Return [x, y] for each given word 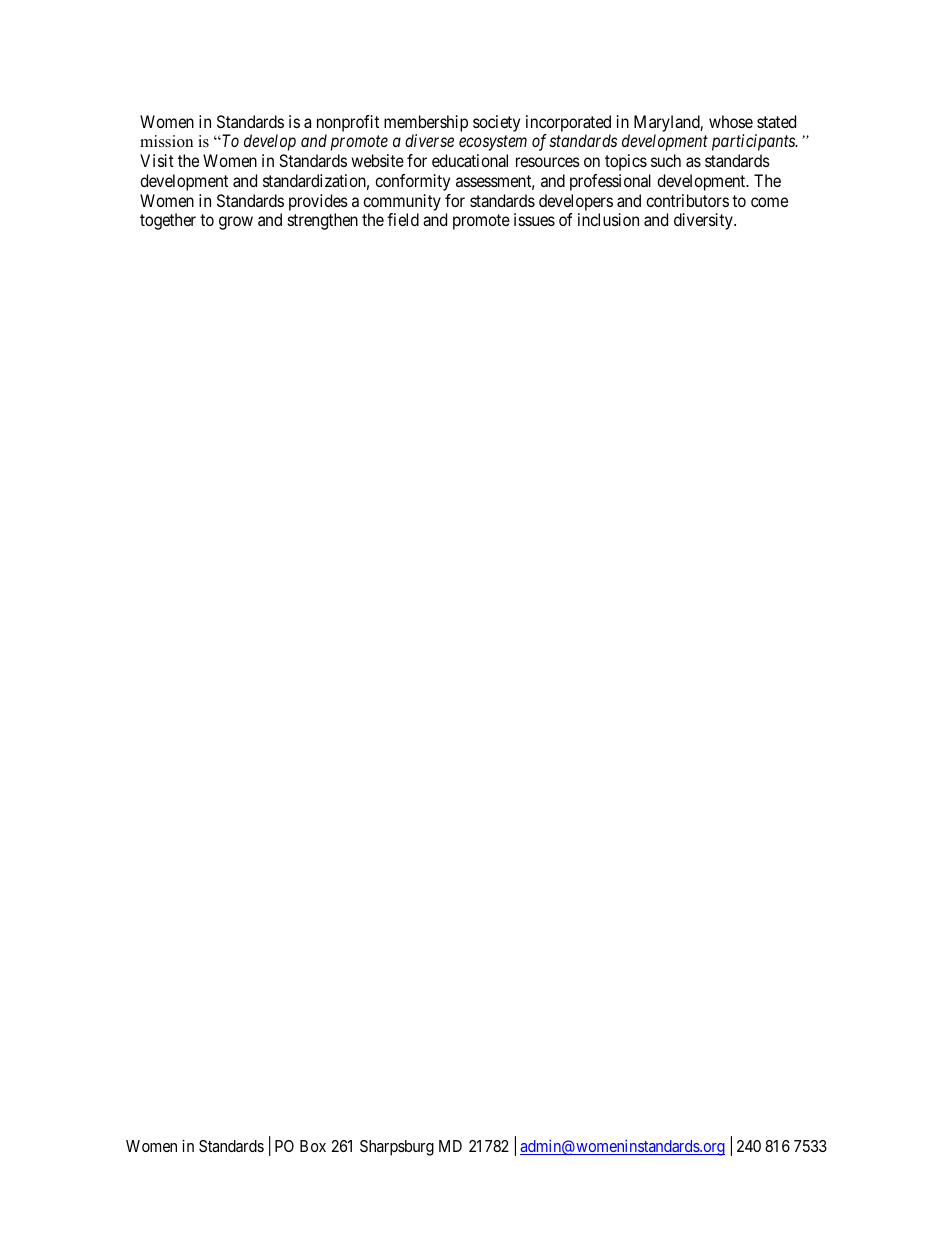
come [769, 202]
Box [313, 1146]
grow [236, 223]
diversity [704, 221]
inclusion [608, 219]
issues [534, 219]
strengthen [323, 221]
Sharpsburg [397, 1148]
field [403, 219]
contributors [687, 200]
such [666, 160]
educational [470, 160]
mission [166, 141]
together [168, 221]
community [402, 202]
